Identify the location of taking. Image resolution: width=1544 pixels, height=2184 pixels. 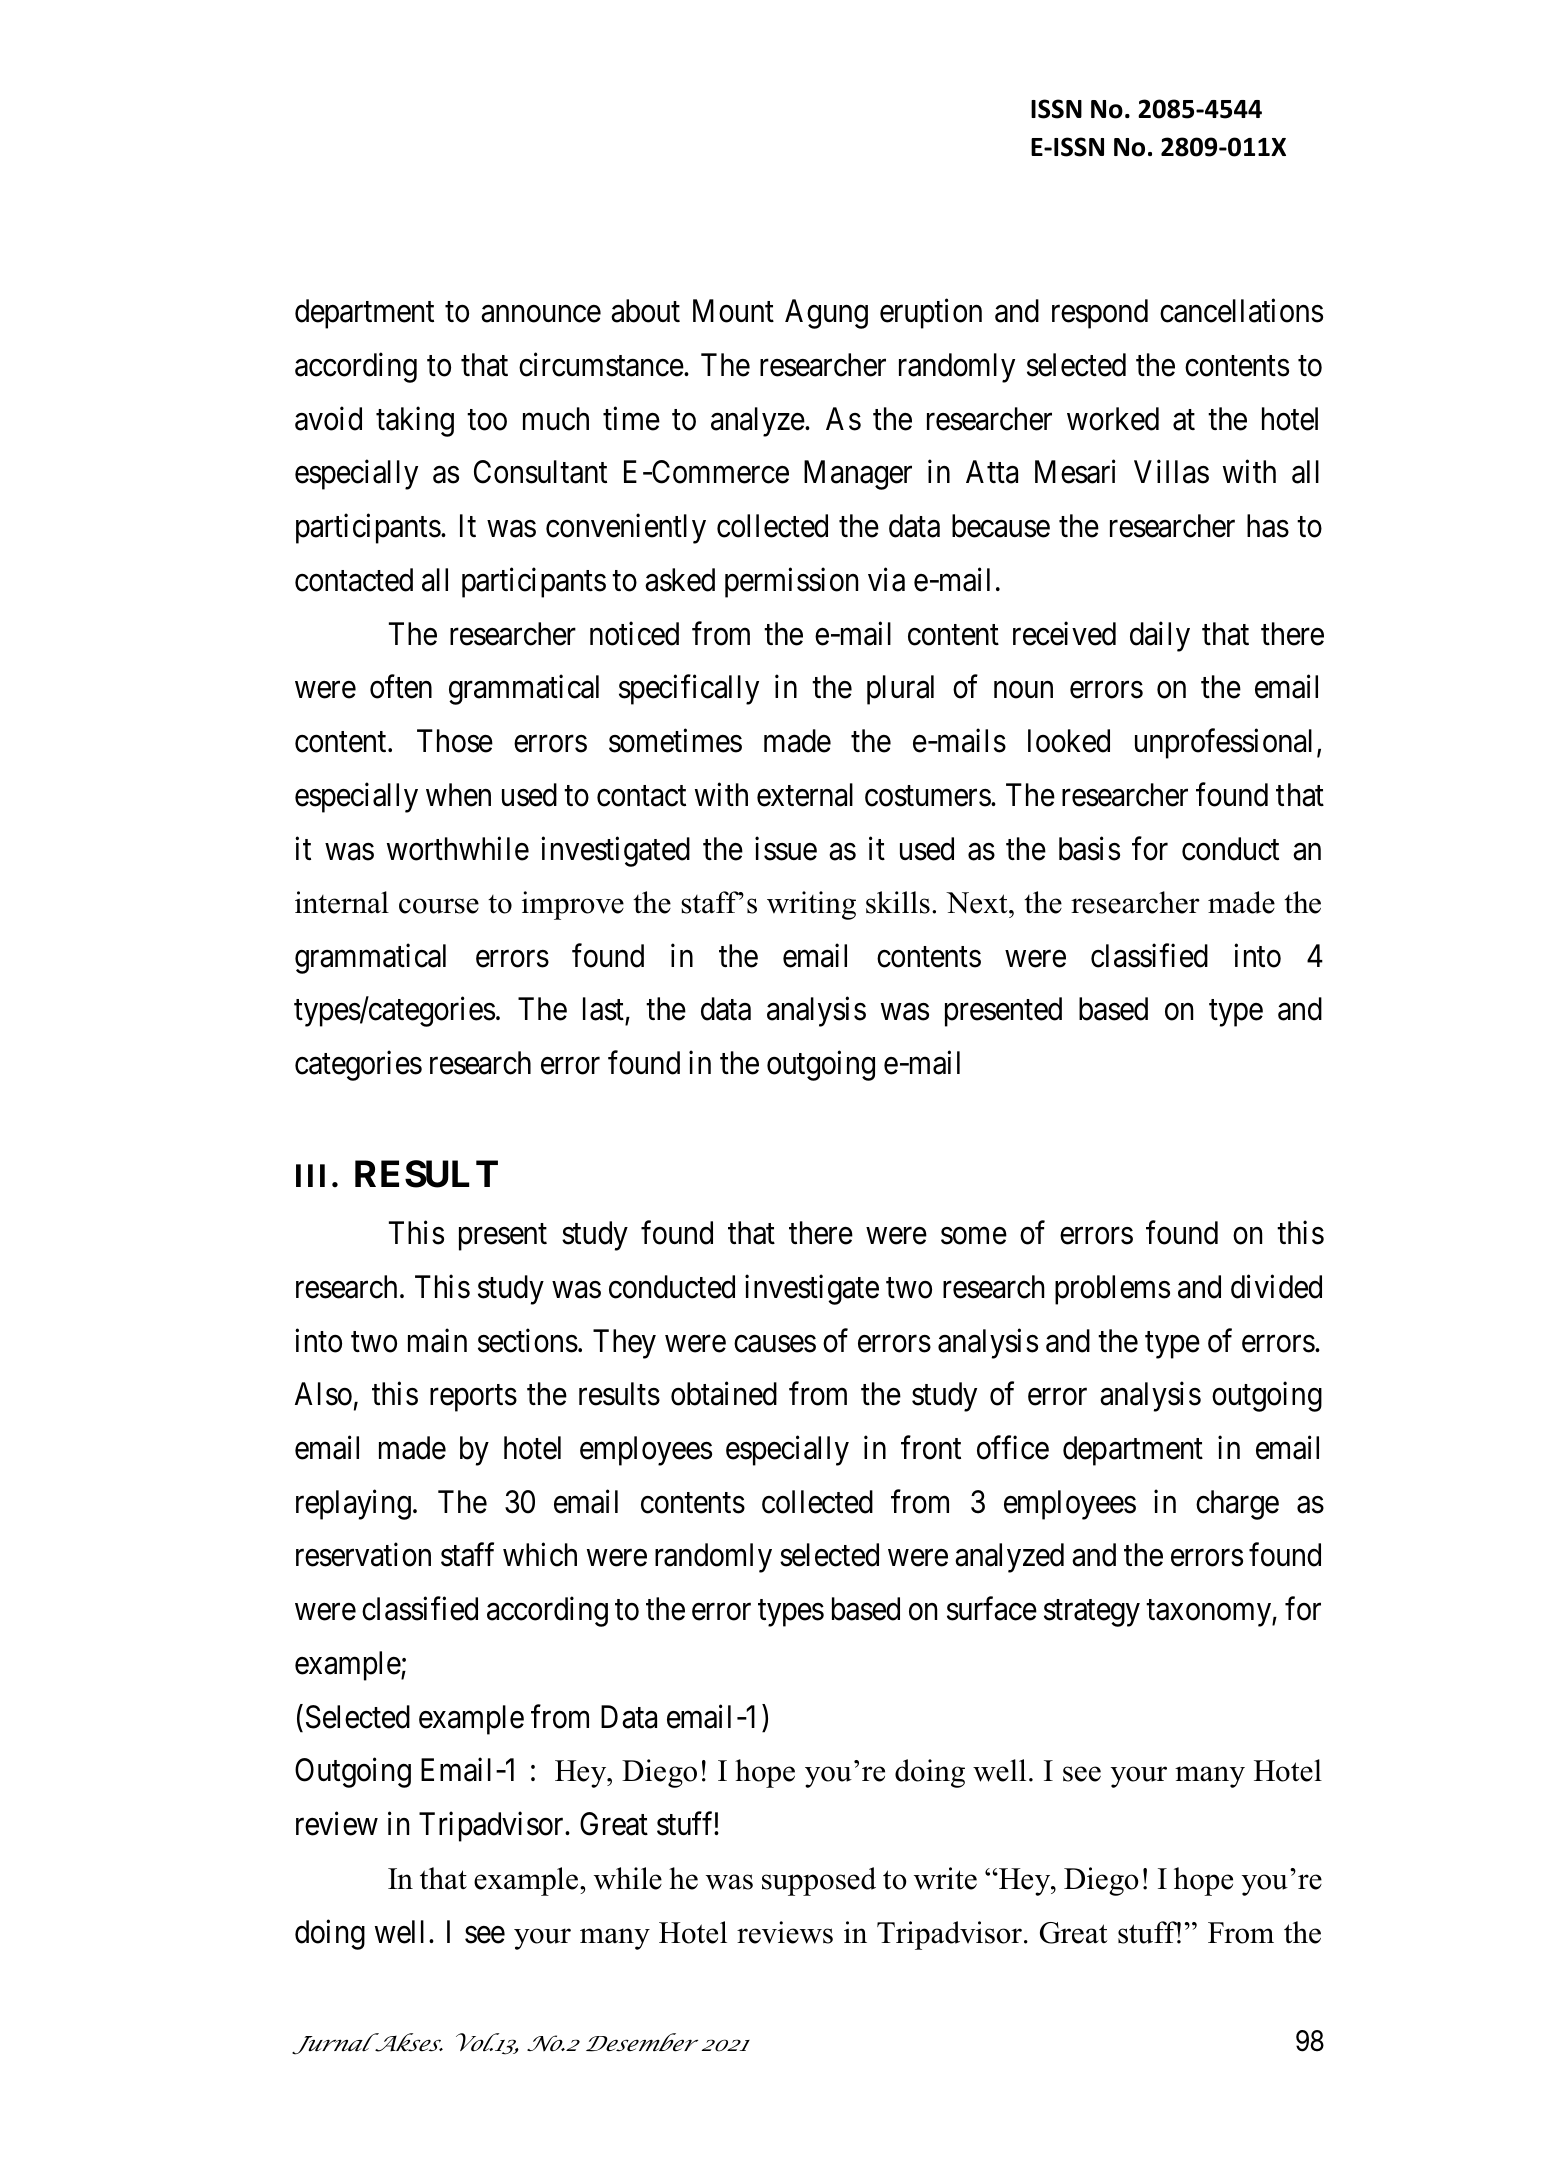
(415, 422).
